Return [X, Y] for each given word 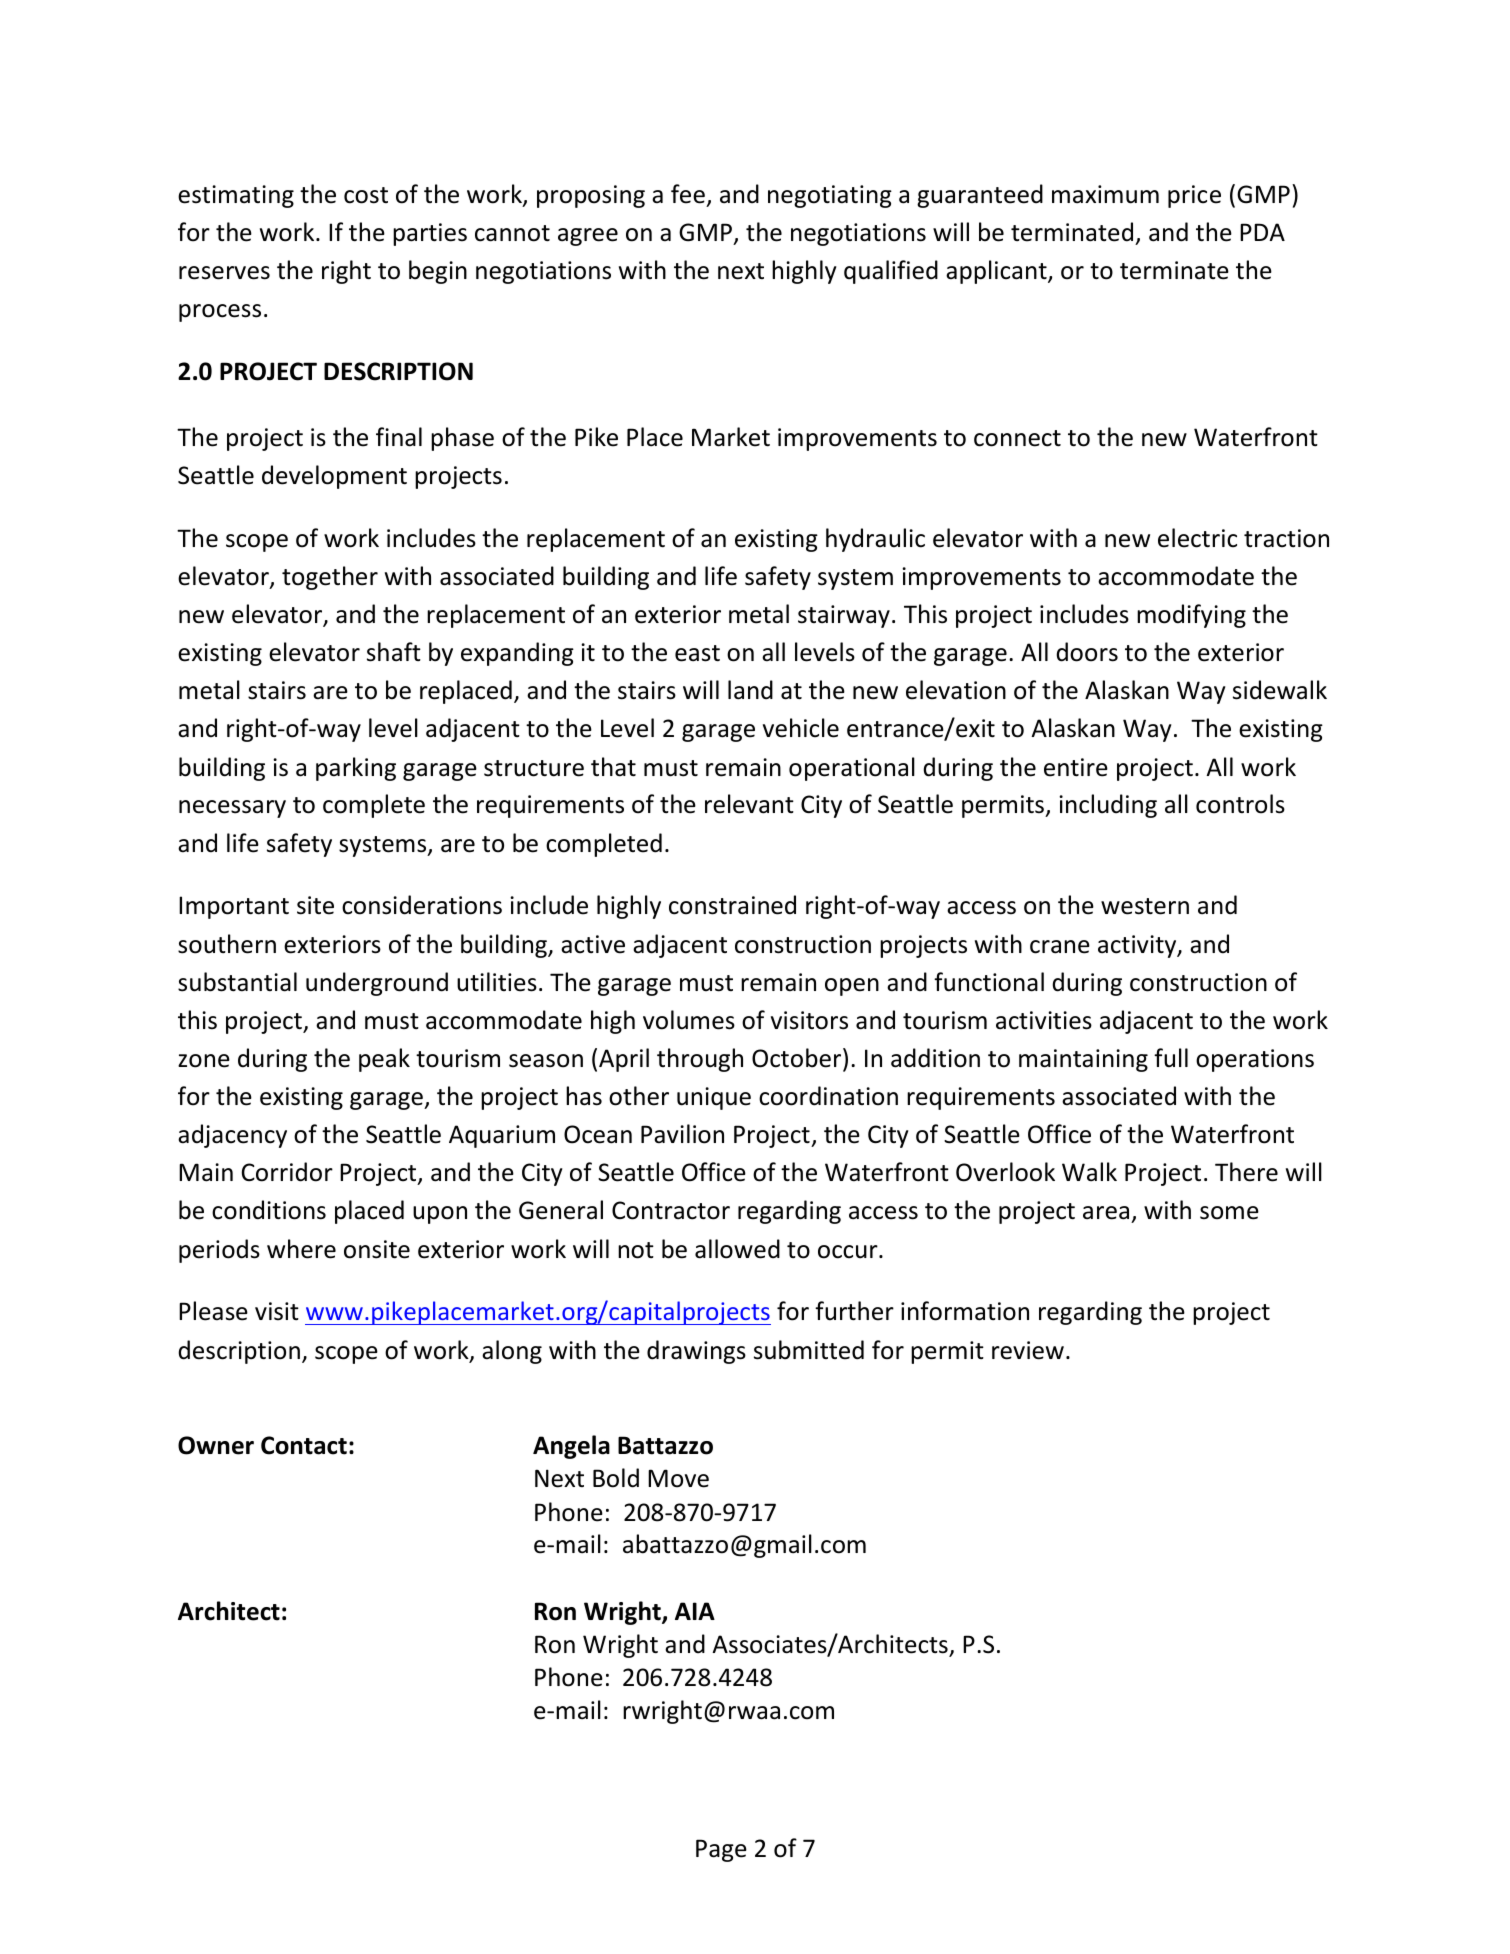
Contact [304, 1445]
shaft [394, 652]
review [1028, 1350]
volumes [689, 1020]
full [1171, 1058]
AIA [695, 1611]
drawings [696, 1352]
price [1194, 196]
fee [688, 194]
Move [678, 1478]
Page [721, 1850]
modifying [1191, 616]
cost [366, 195]
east [697, 653]
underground [377, 984]
